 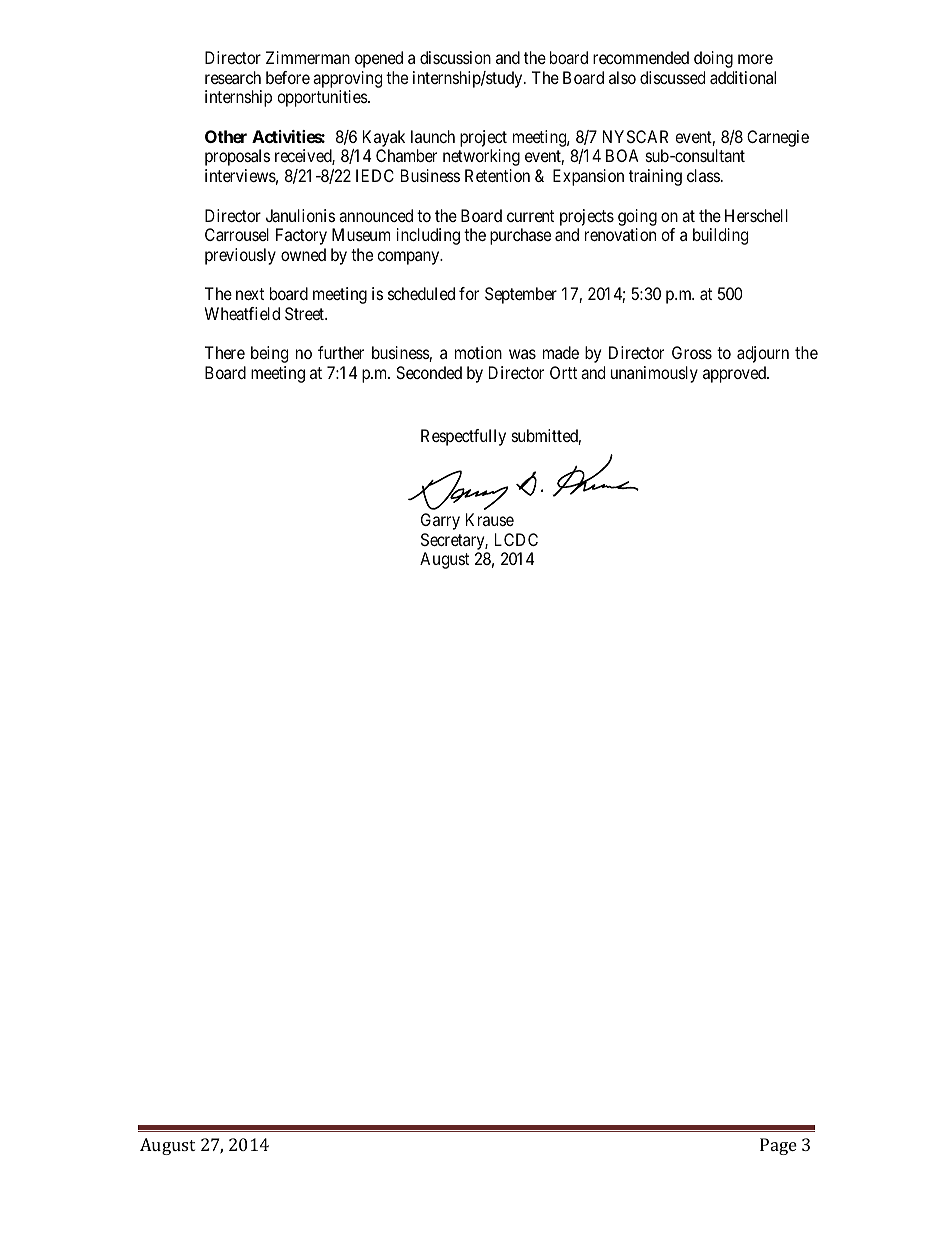 I want to click on doing, so click(x=713, y=59).
